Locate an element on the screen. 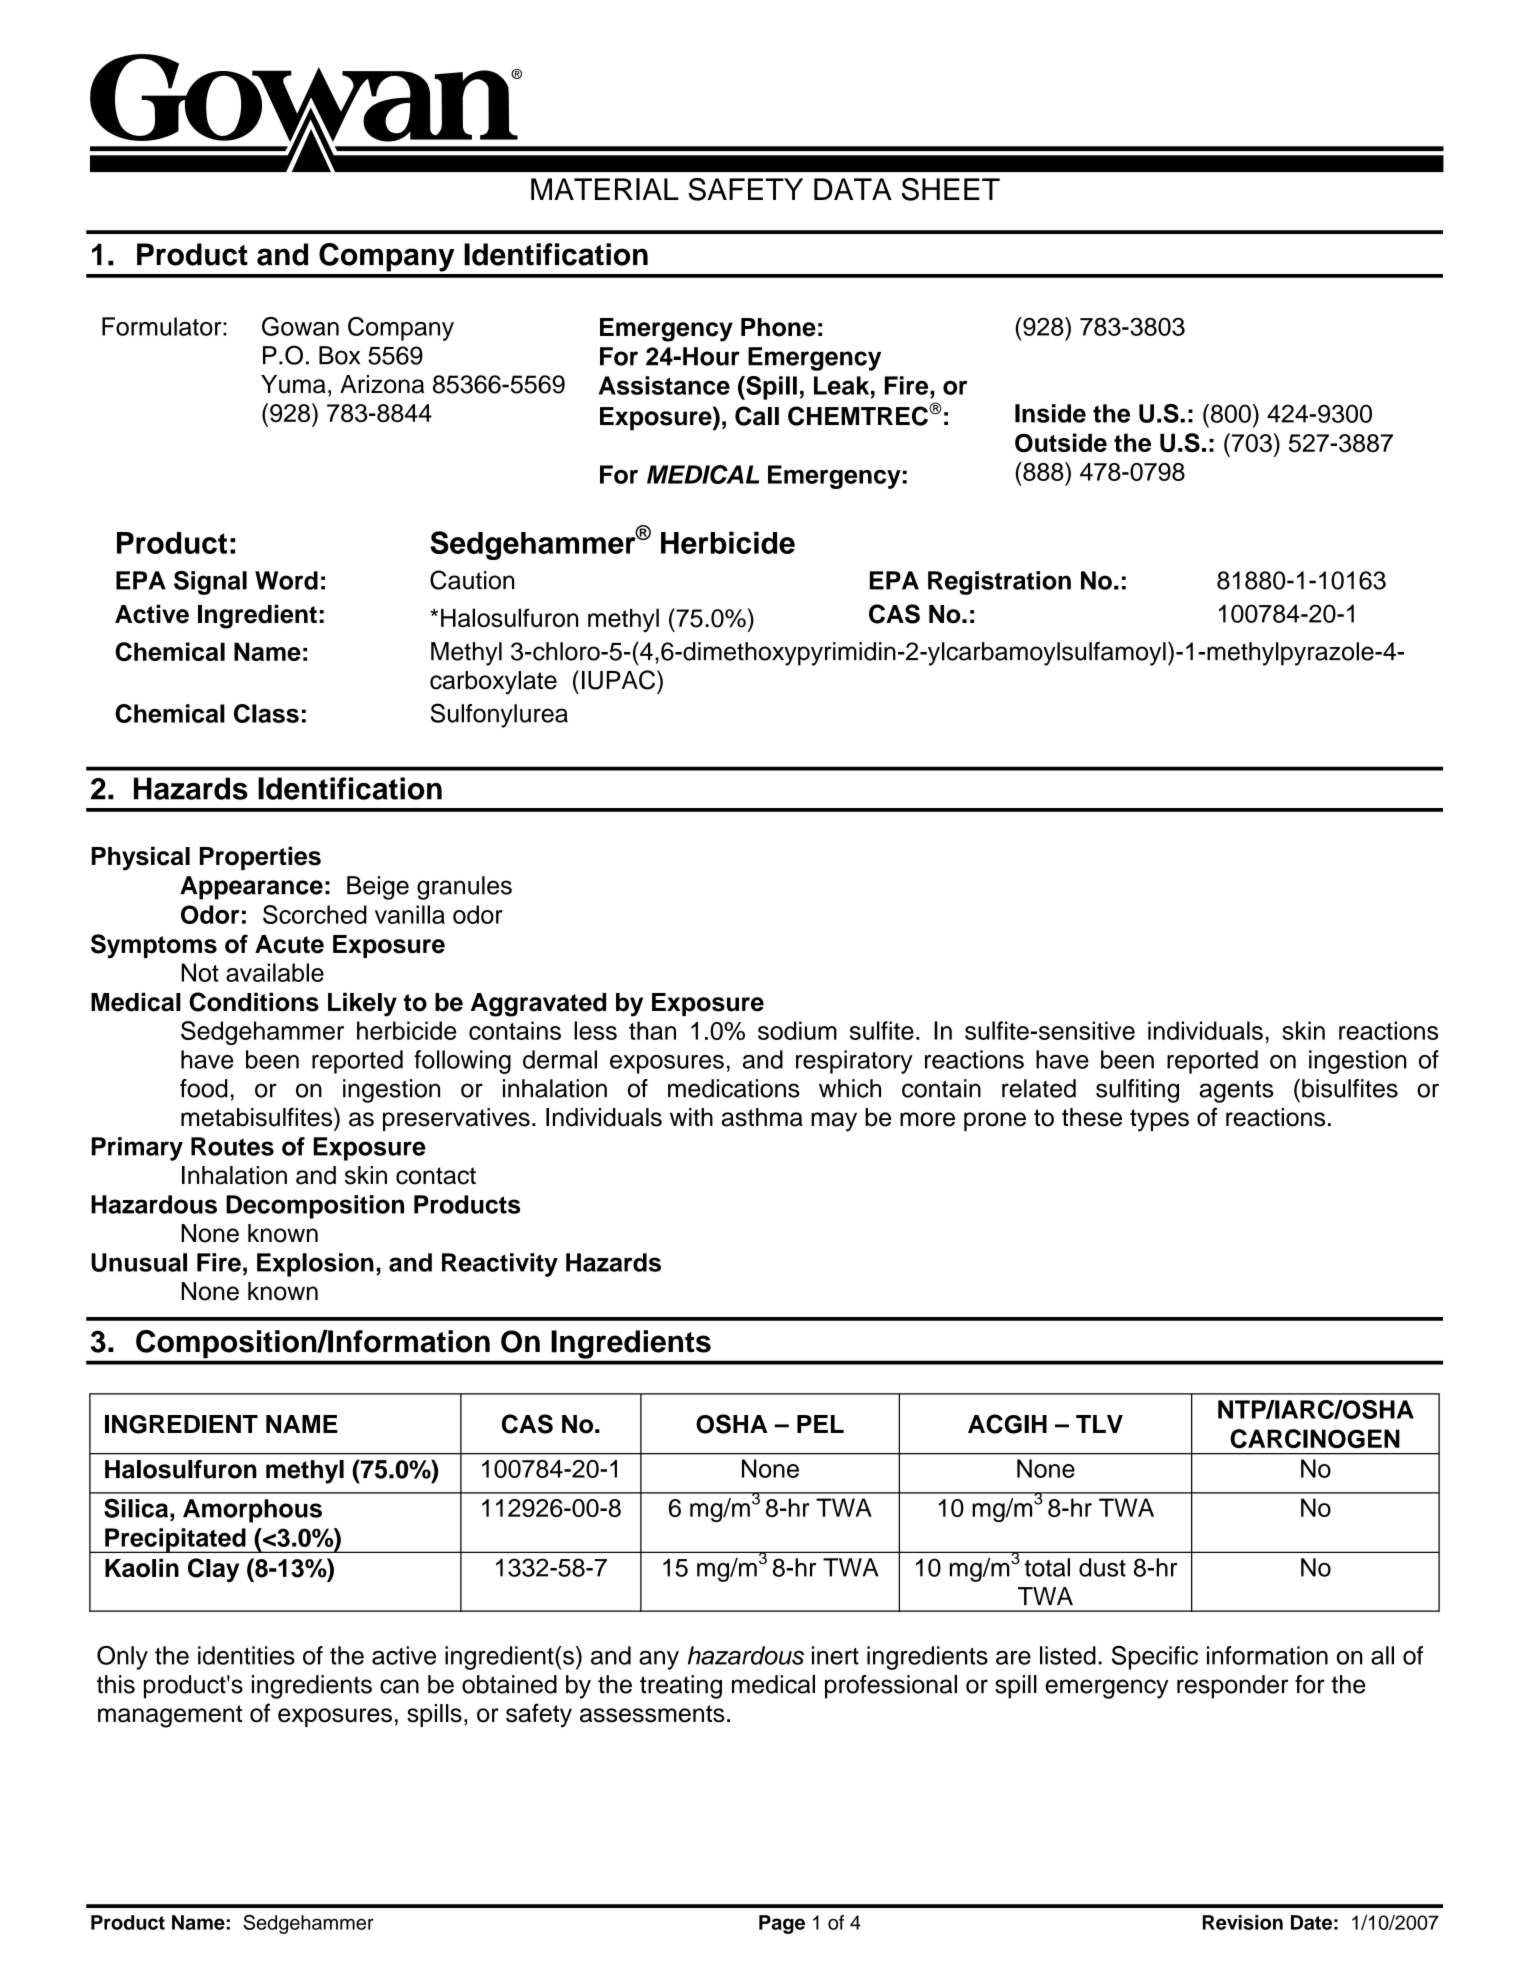  PEL is located at coordinates (820, 1424).
